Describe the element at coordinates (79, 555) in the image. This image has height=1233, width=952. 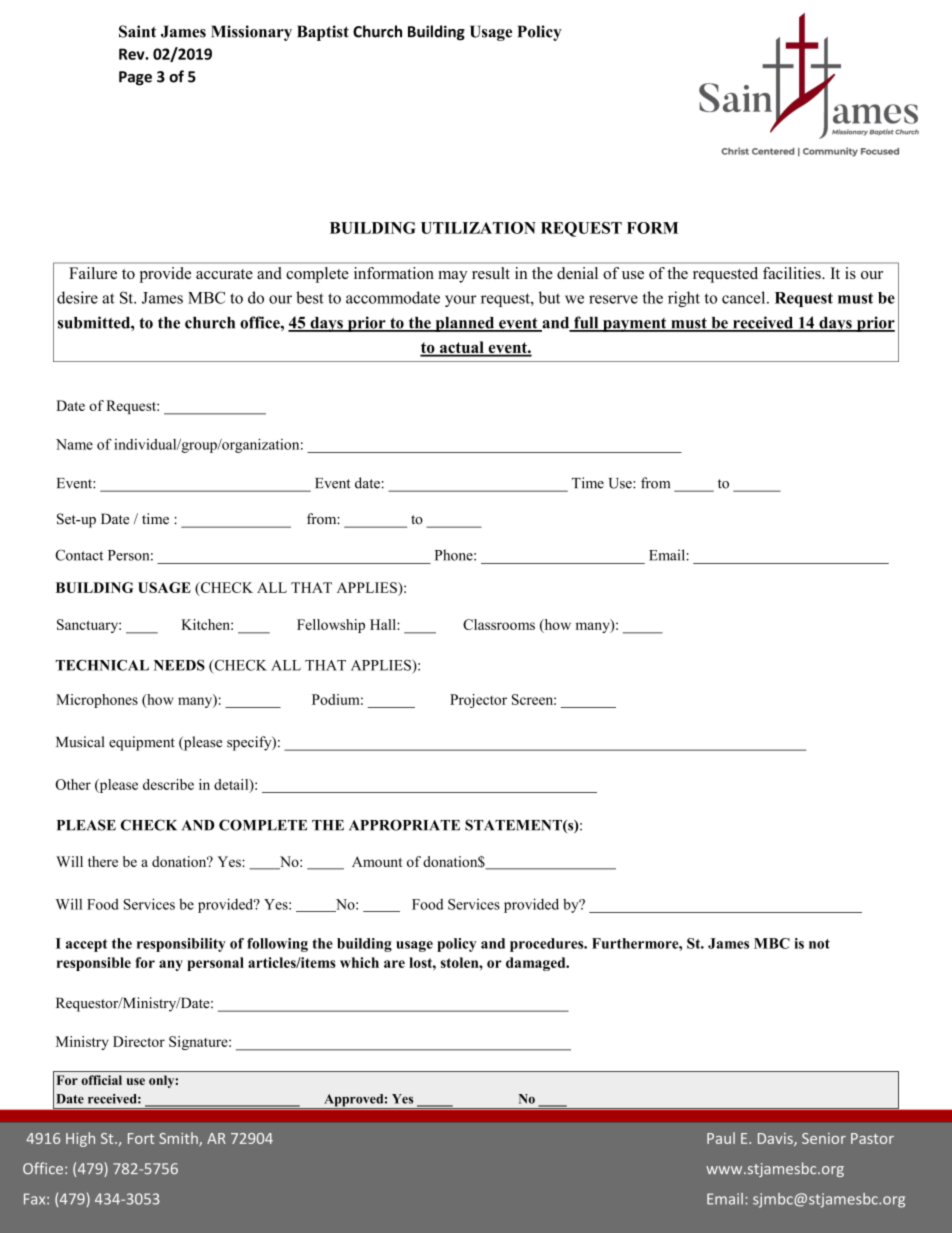
I see `Contact` at that location.
